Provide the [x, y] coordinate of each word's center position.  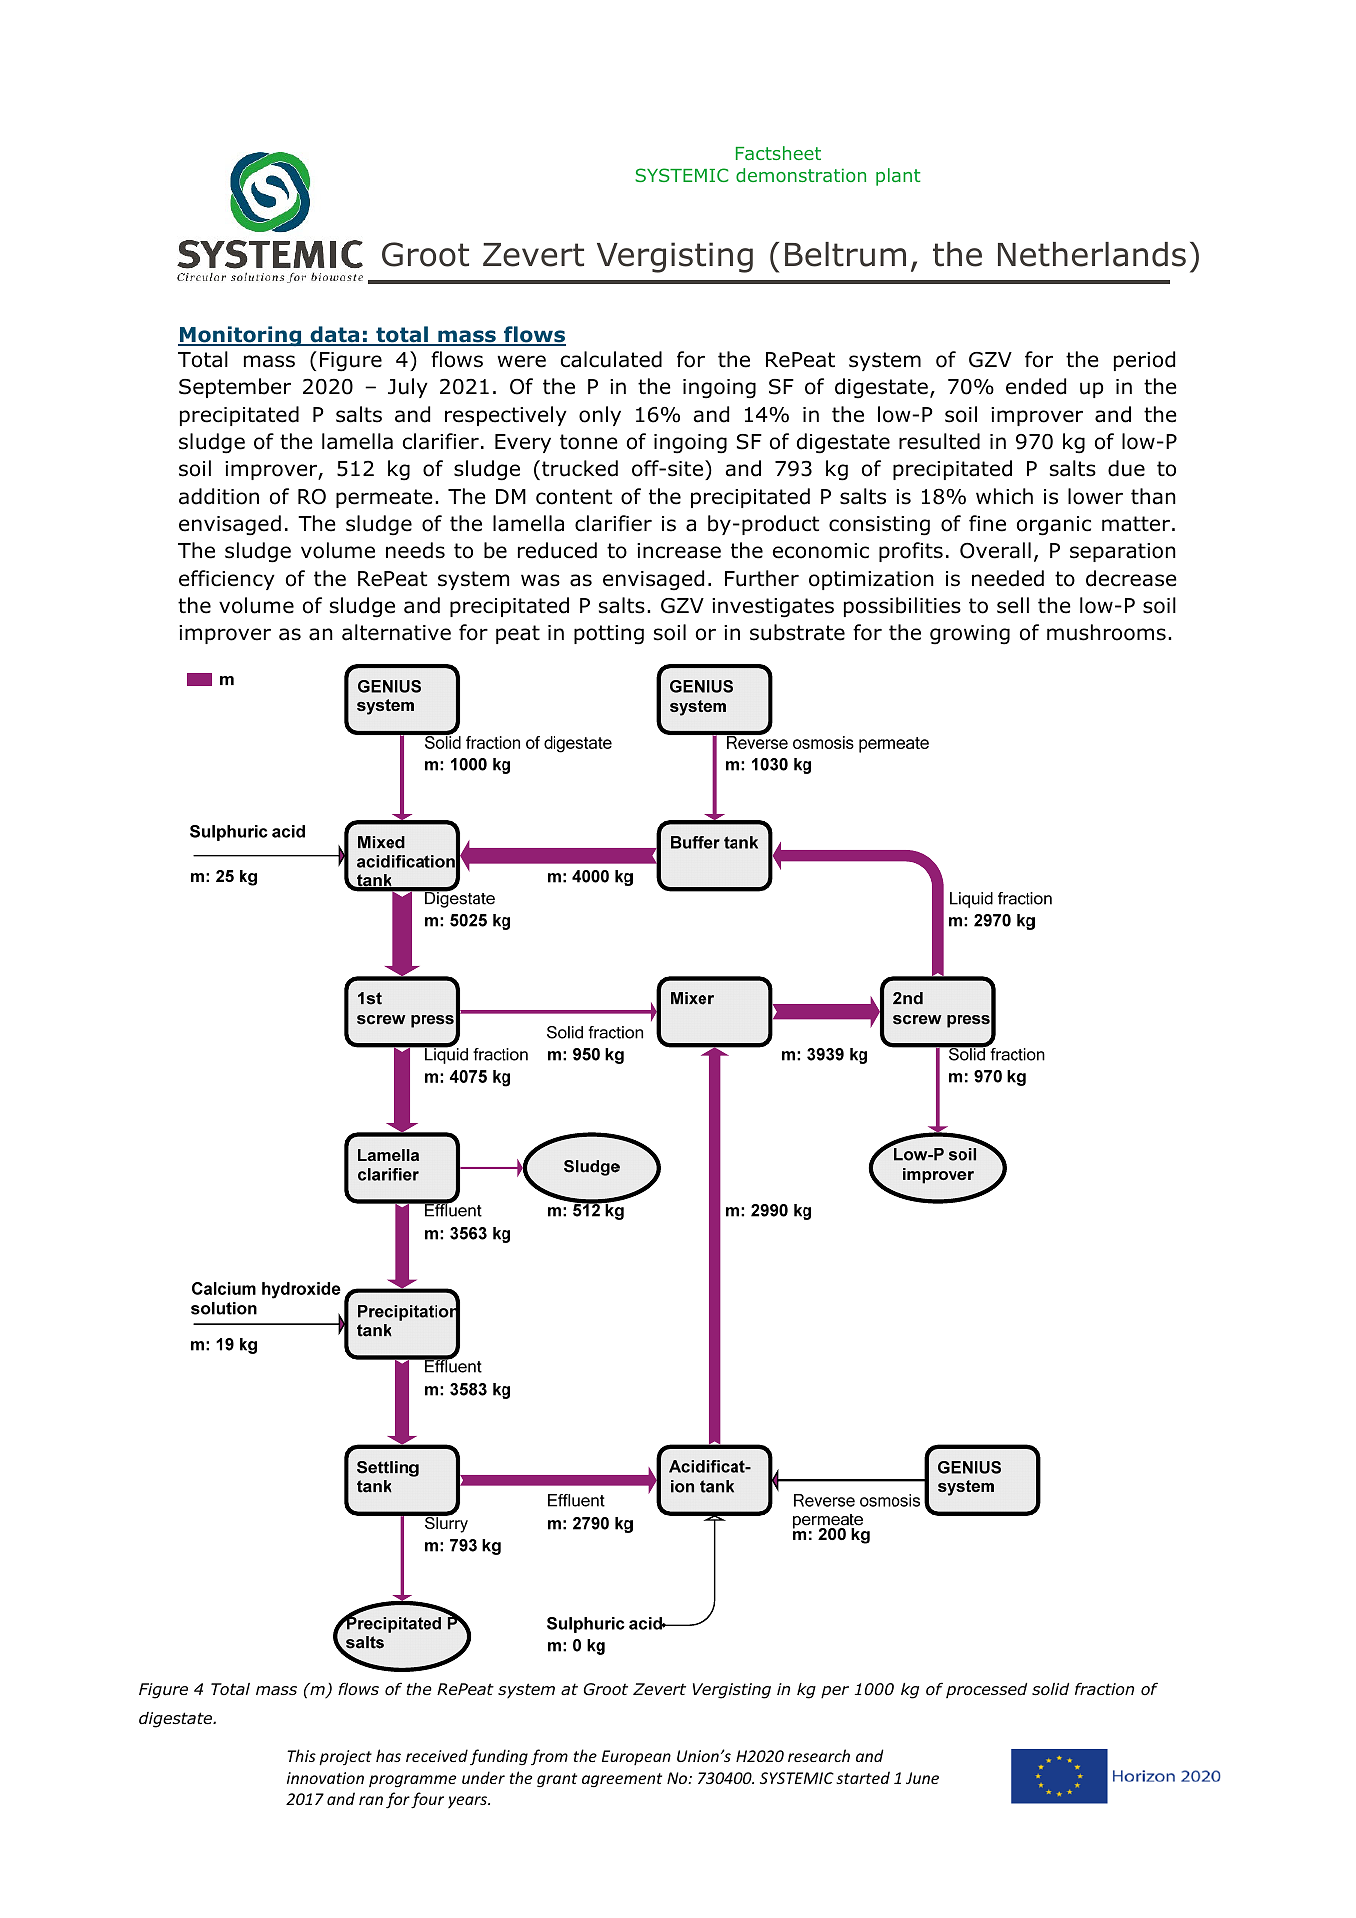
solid [1050, 1689]
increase [679, 551]
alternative [396, 632]
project [345, 1758]
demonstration [801, 175]
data [335, 336]
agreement [622, 1780]
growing [970, 635]
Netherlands [1092, 254]
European [636, 1757]
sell [1013, 605]
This [301, 1755]
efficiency [227, 580]
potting [609, 635]
